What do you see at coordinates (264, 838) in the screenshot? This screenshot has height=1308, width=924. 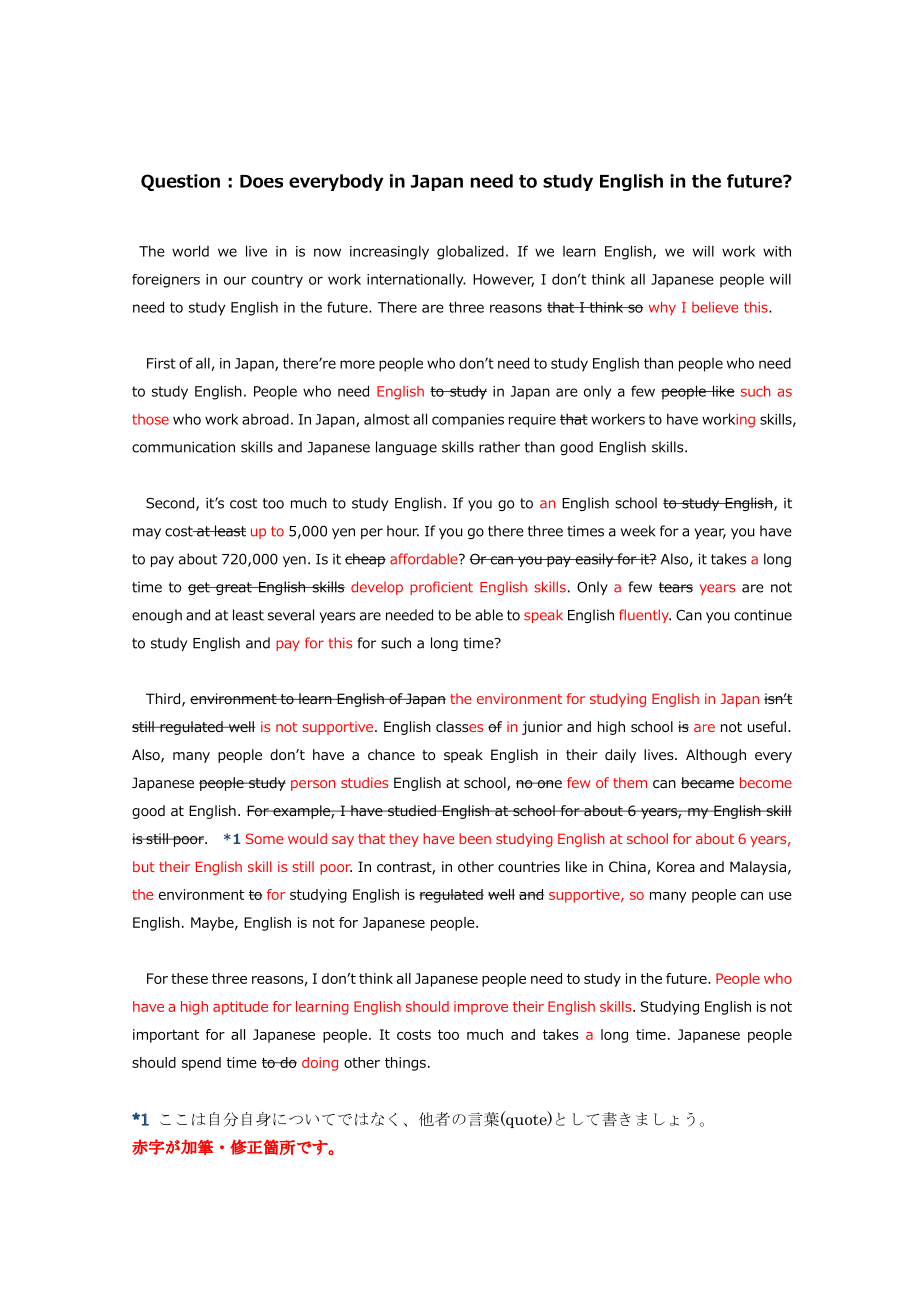 I see `Some` at bounding box center [264, 838].
